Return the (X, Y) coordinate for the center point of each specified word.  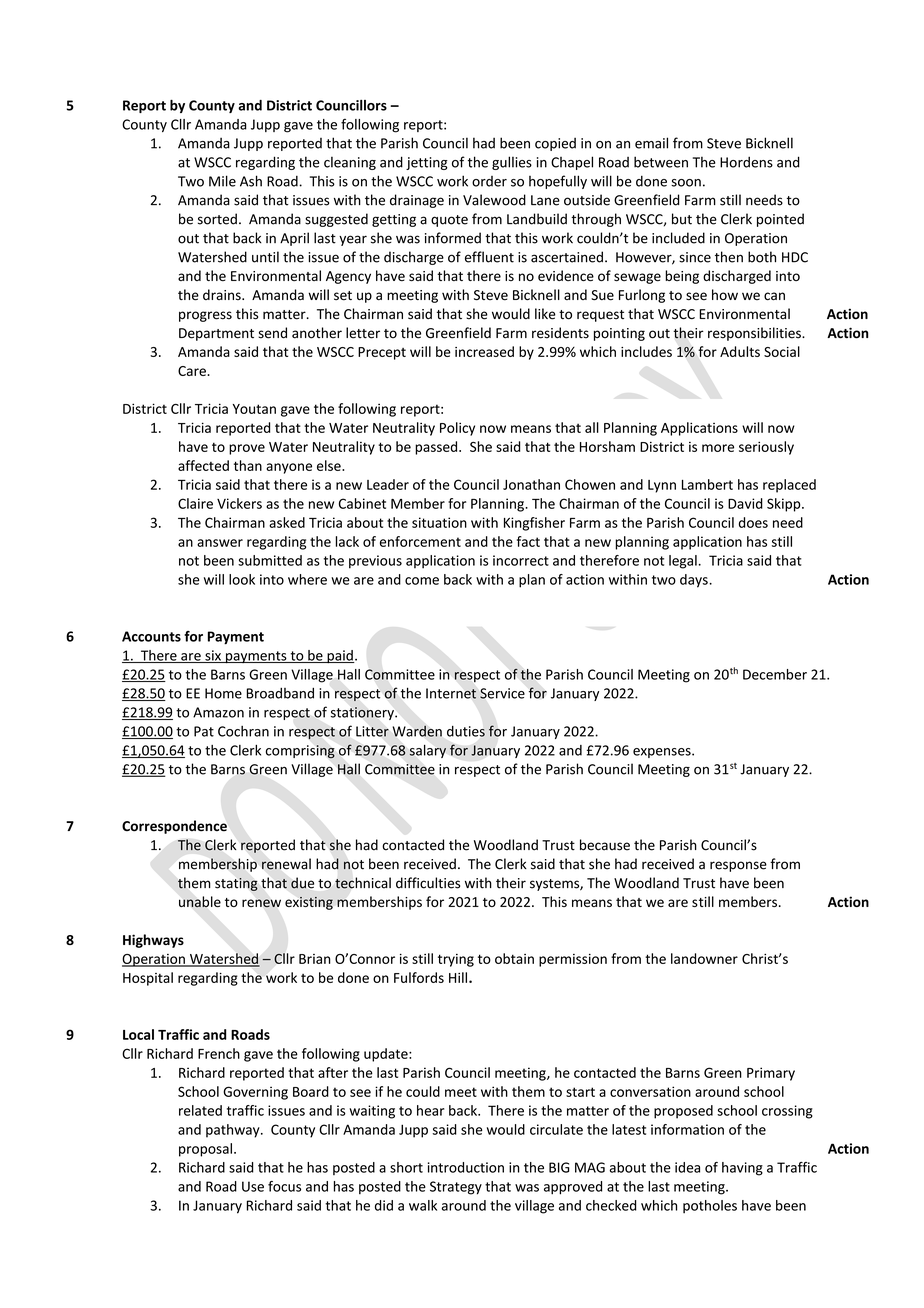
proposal (205, 1150)
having (742, 1169)
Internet (451, 693)
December (775, 674)
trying (456, 960)
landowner (704, 958)
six (213, 656)
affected (203, 465)
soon (686, 183)
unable (200, 902)
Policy (457, 429)
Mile (222, 181)
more (718, 448)
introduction (466, 1167)
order (489, 181)
